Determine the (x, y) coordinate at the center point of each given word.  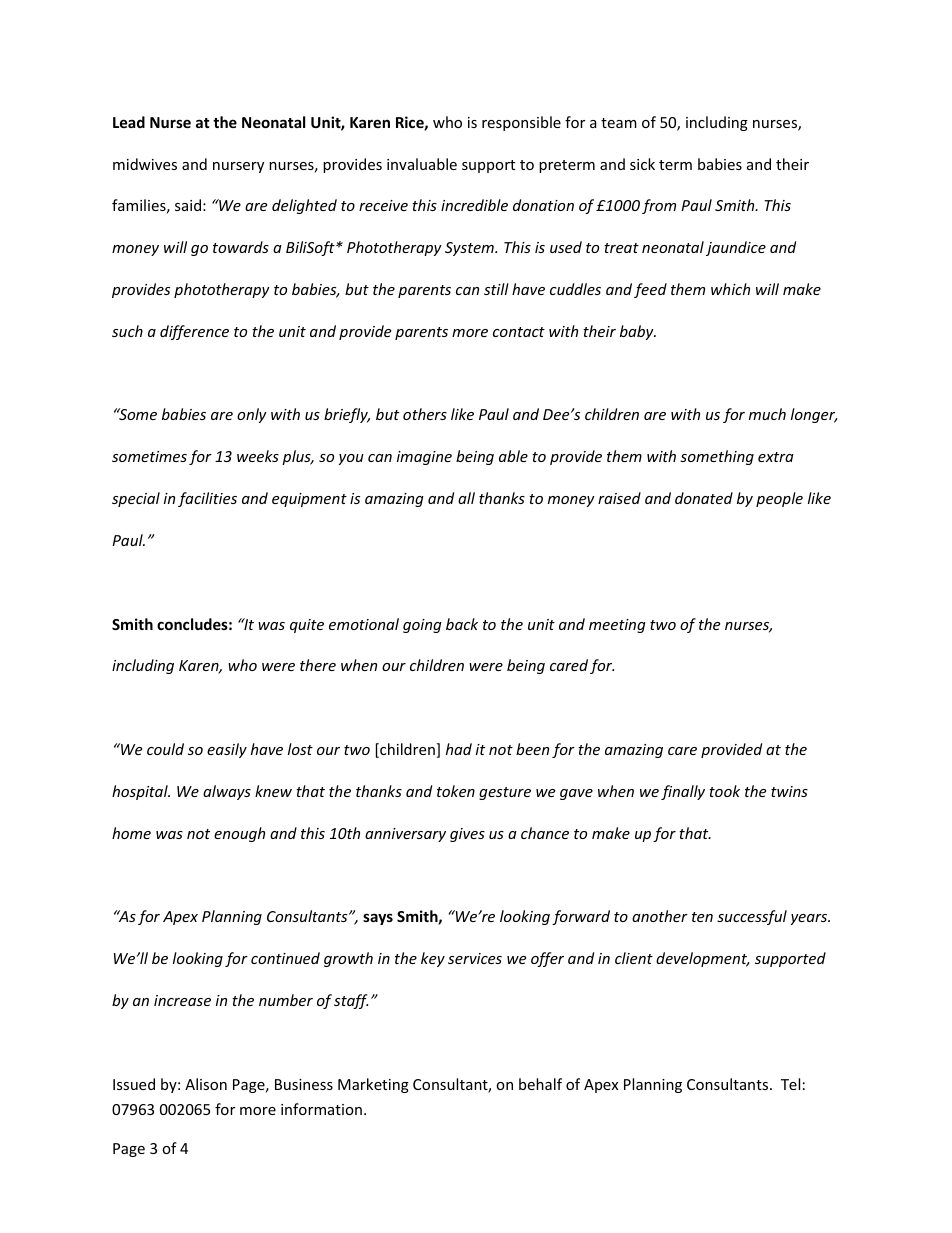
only (252, 415)
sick (642, 164)
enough (239, 834)
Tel (790, 1084)
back (462, 624)
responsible (521, 123)
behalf (540, 1084)
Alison (206, 1084)
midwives (145, 164)
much (767, 414)
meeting (617, 626)
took (724, 791)
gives (467, 835)
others (425, 414)
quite (307, 626)
